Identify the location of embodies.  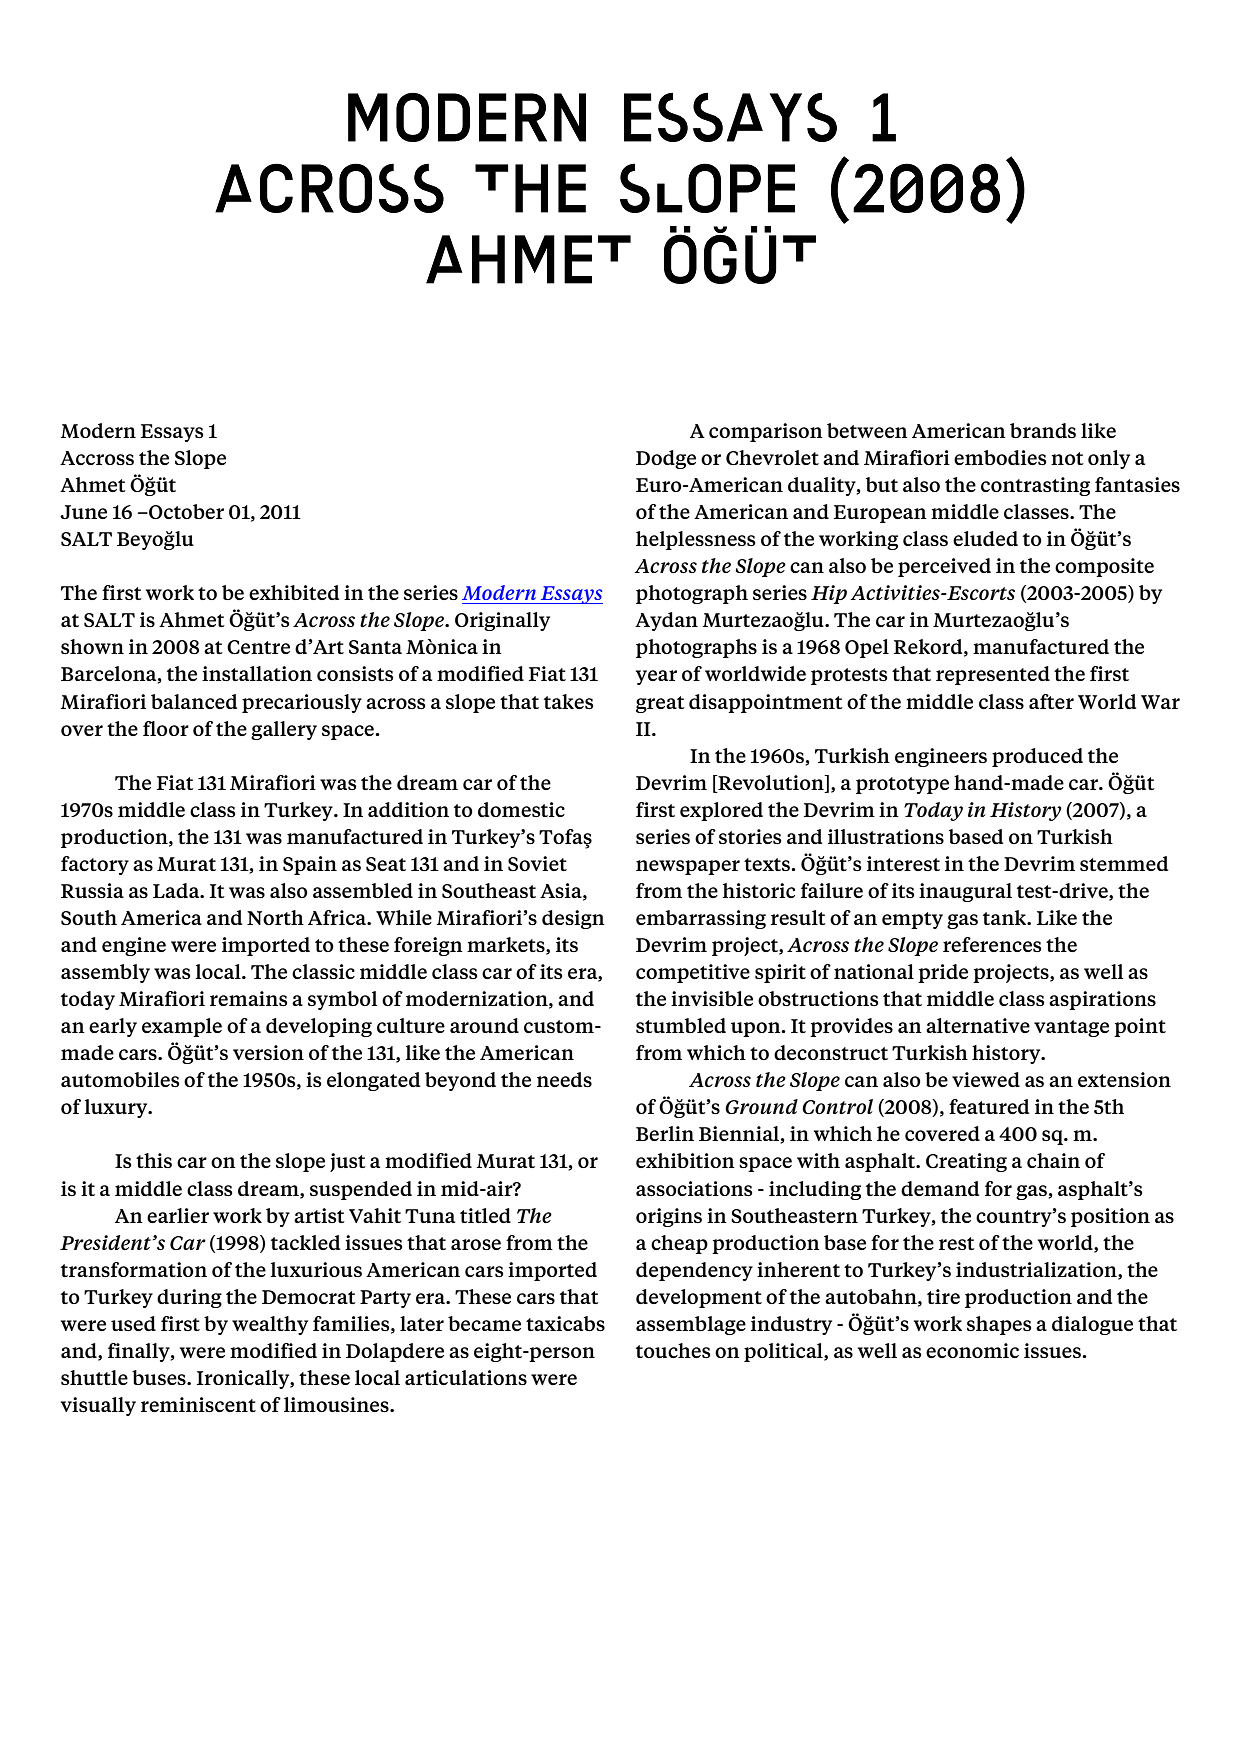
(1000, 457).
